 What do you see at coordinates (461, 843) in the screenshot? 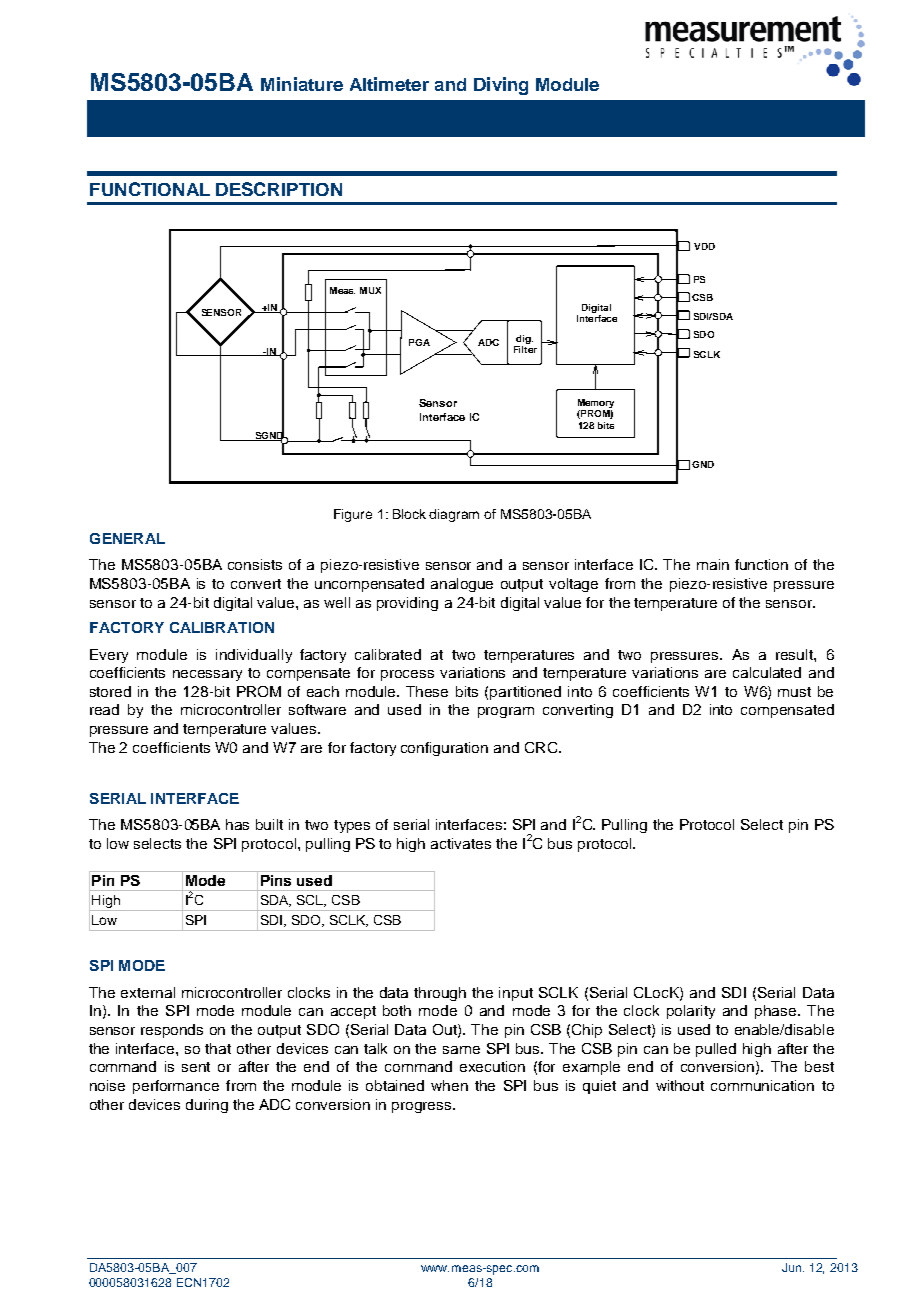
I see `activates` at bounding box center [461, 843].
